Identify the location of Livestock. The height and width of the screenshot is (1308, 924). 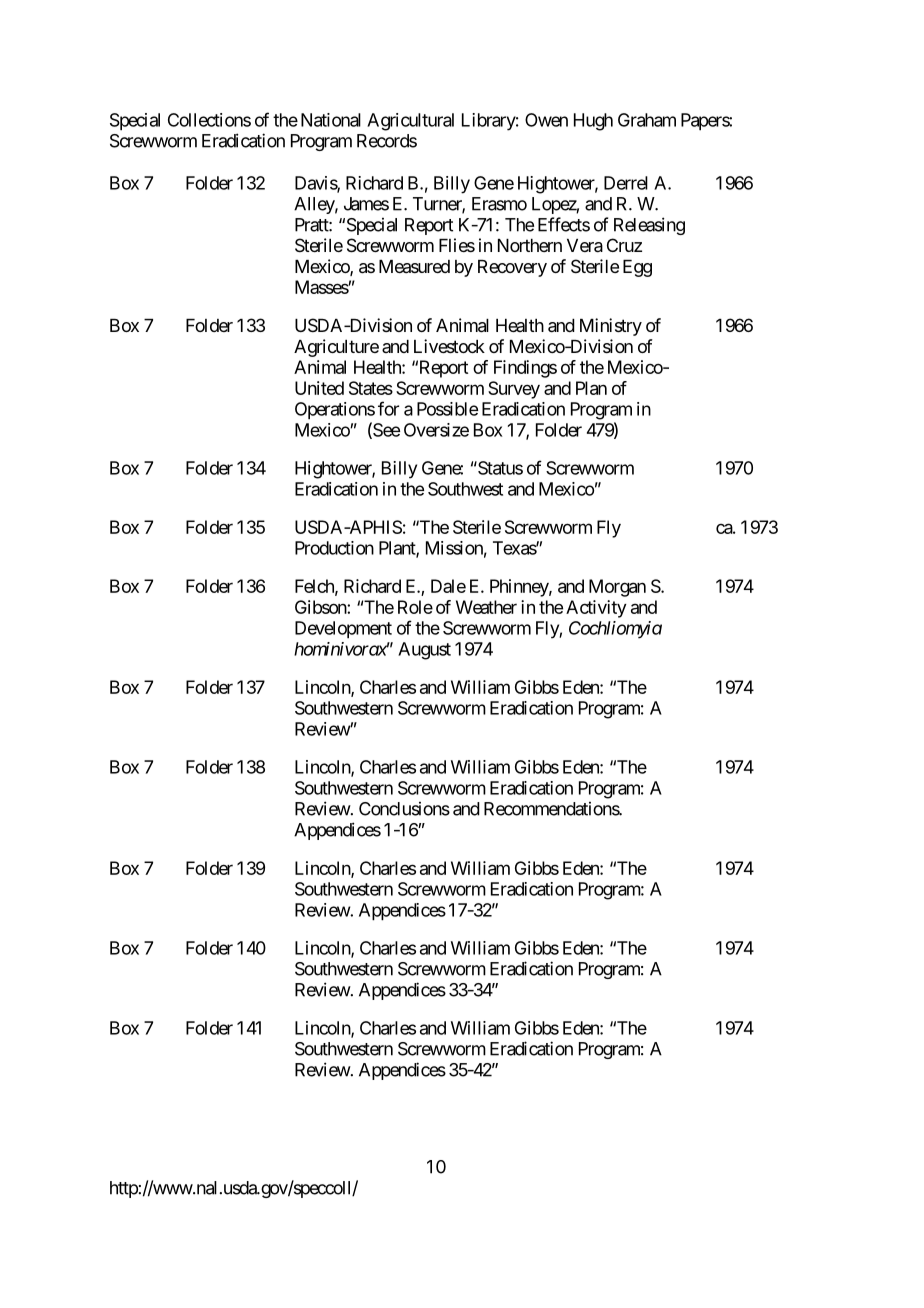
(449, 346).
